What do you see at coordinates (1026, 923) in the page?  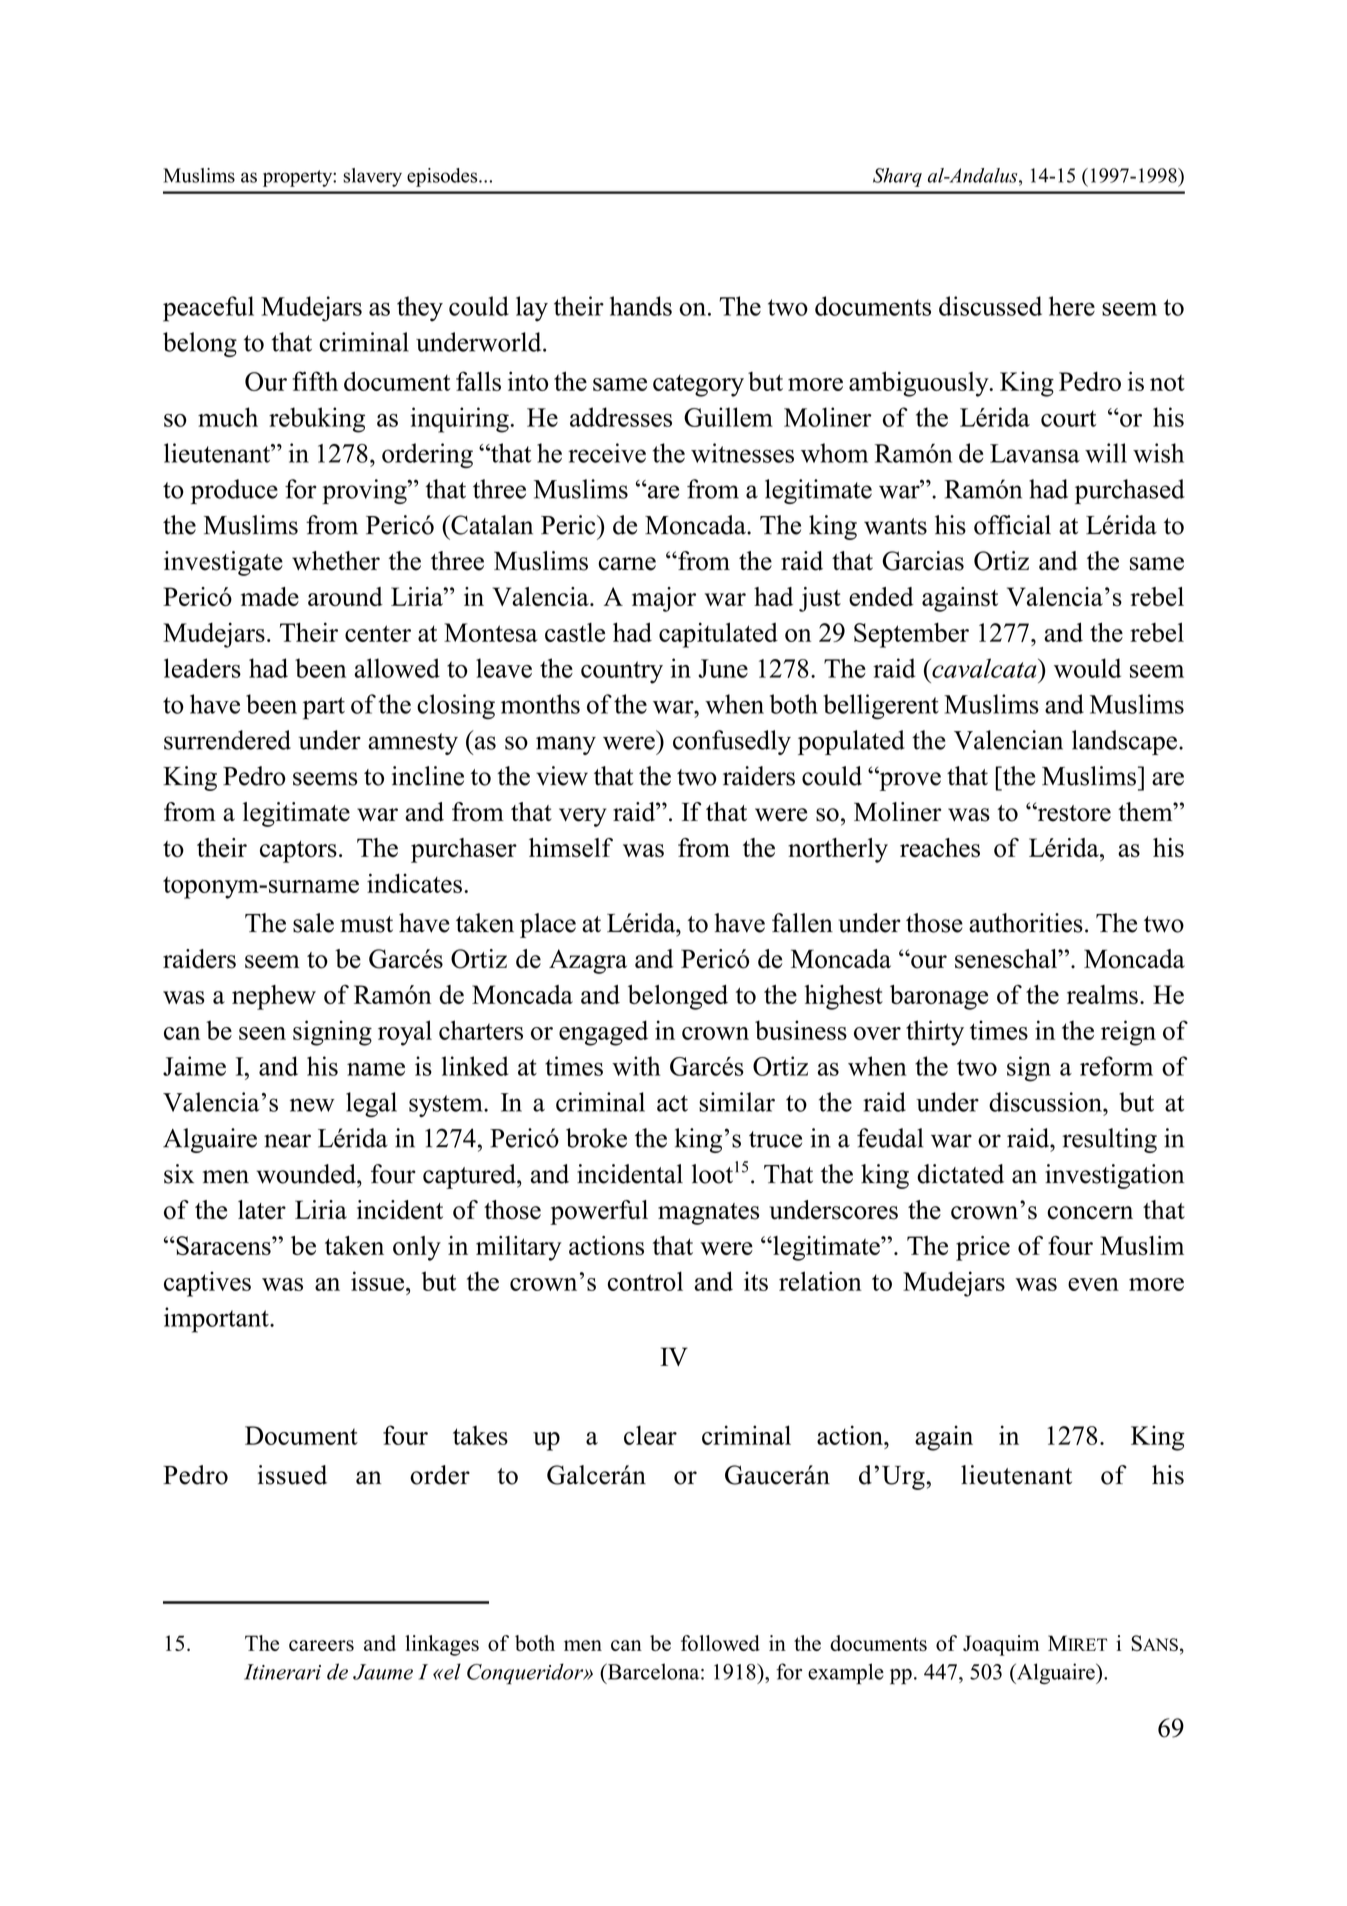 I see `authorities` at bounding box center [1026, 923].
